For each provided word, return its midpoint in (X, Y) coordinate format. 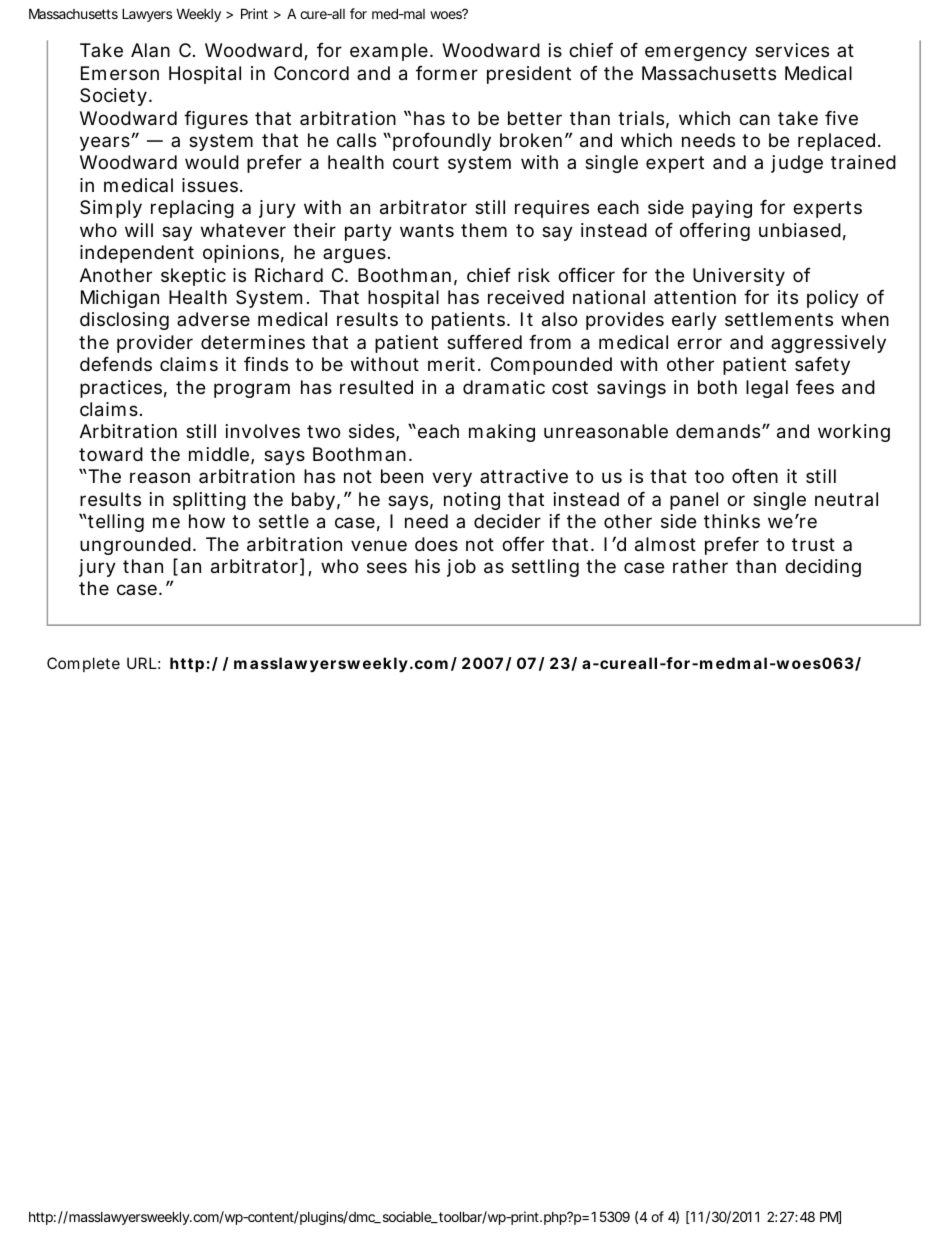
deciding (823, 568)
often (755, 476)
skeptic (193, 277)
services (792, 50)
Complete (83, 664)
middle (220, 455)
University (739, 277)
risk (534, 275)
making (502, 433)
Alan (150, 50)
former (447, 73)
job (461, 568)
